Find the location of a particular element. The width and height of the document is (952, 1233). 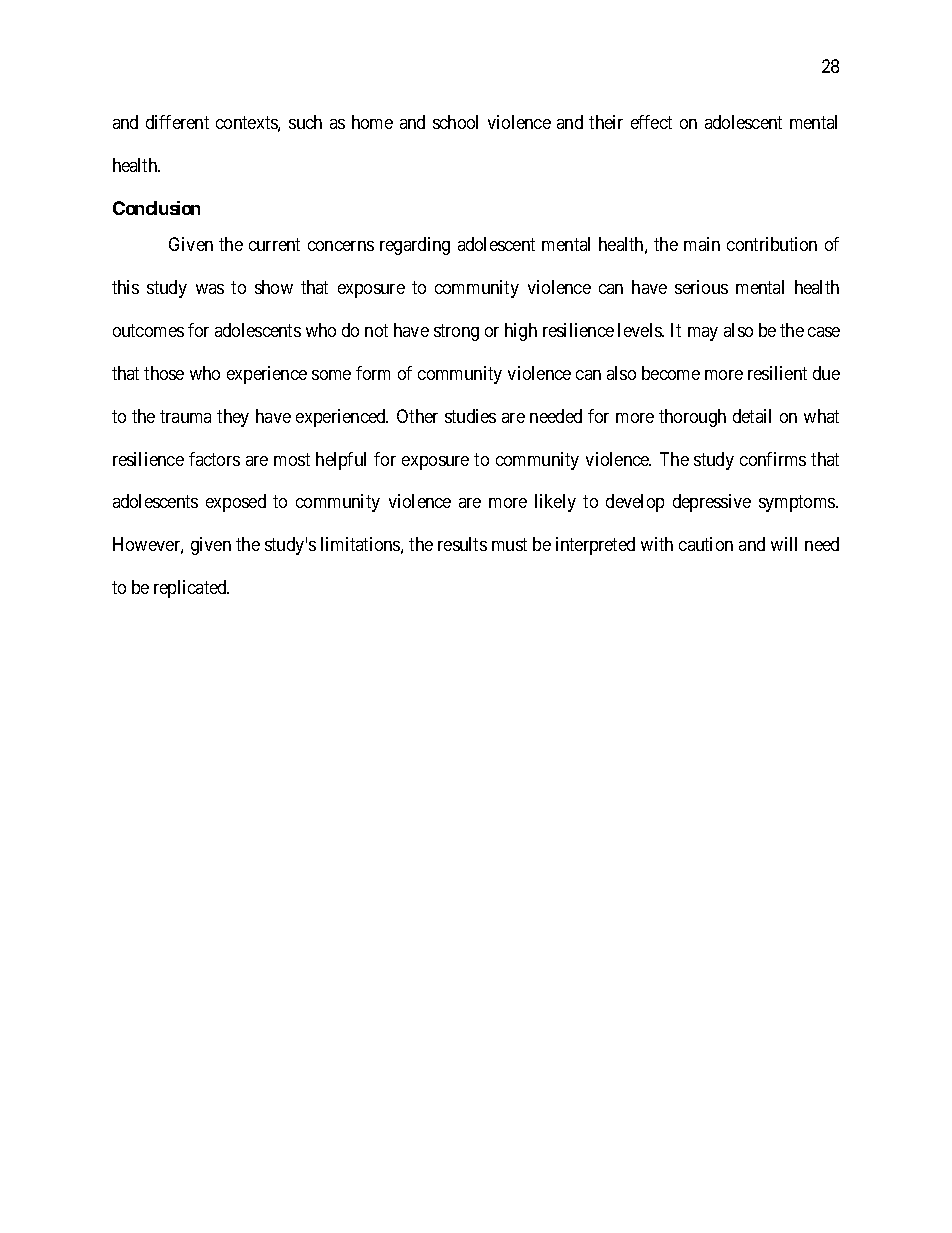

strong is located at coordinates (456, 332).
